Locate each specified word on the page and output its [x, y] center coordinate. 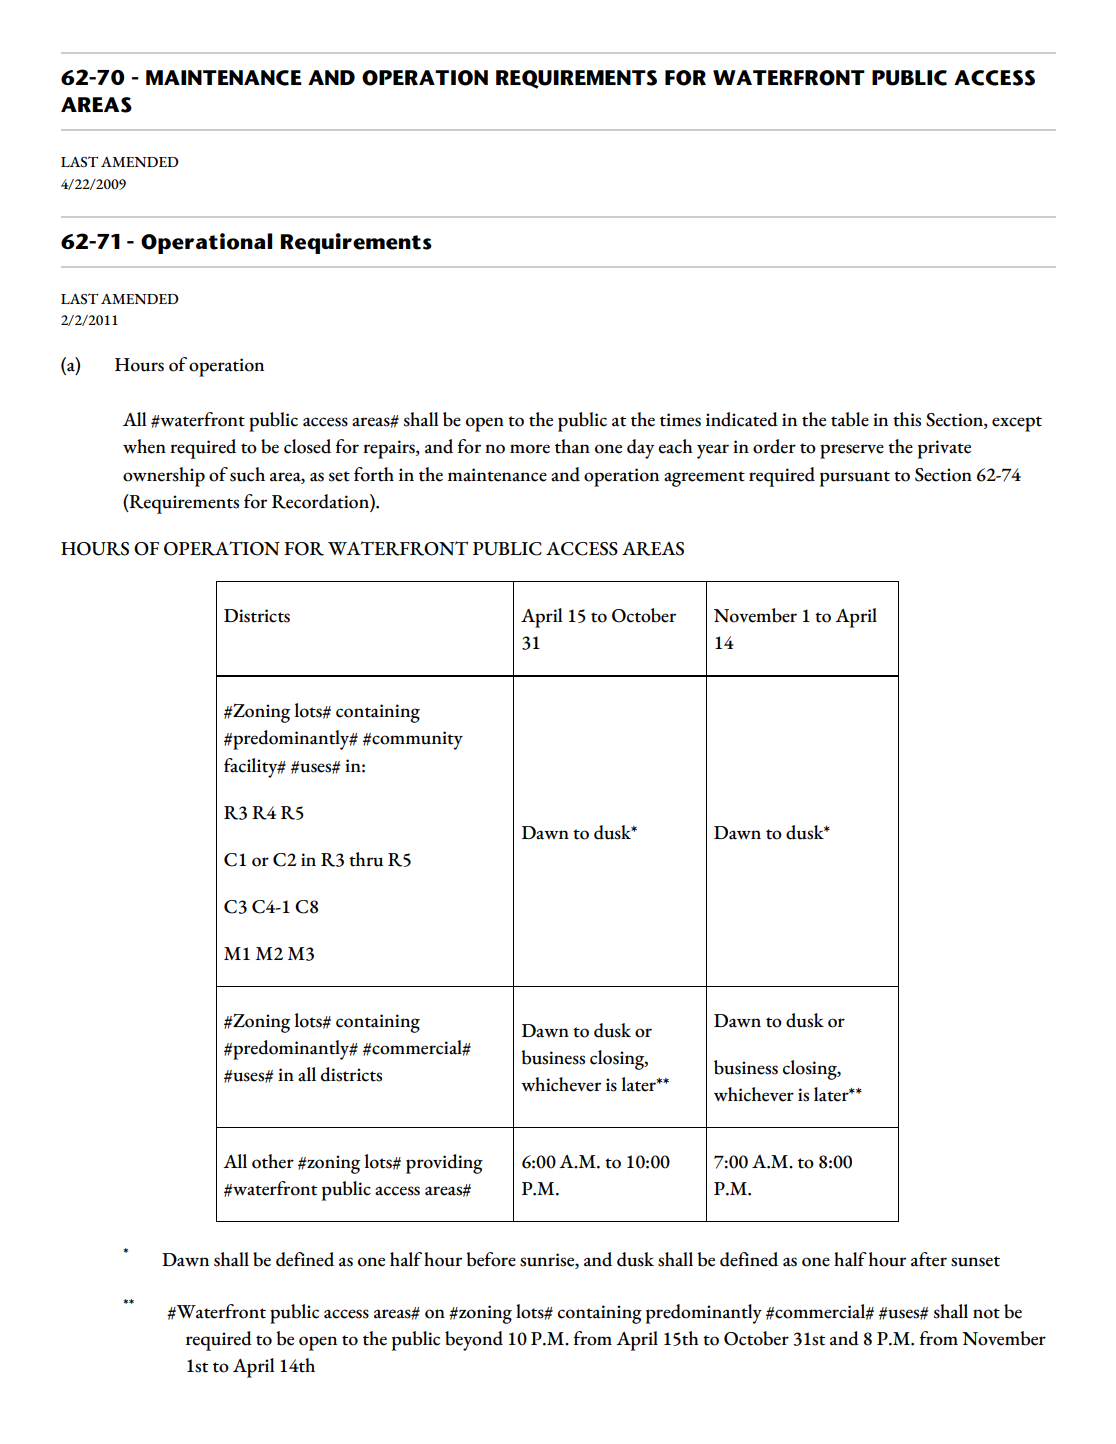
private [944, 449]
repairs [390, 449]
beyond [474, 1341]
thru [366, 859]
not [986, 1313]
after [929, 1259]
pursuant [855, 479]
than [572, 446]
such [247, 474]
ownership [164, 477]
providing [444, 1164]
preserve [852, 451]
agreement [704, 479]
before [491, 1259]
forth [374, 474]
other [273, 1161]
